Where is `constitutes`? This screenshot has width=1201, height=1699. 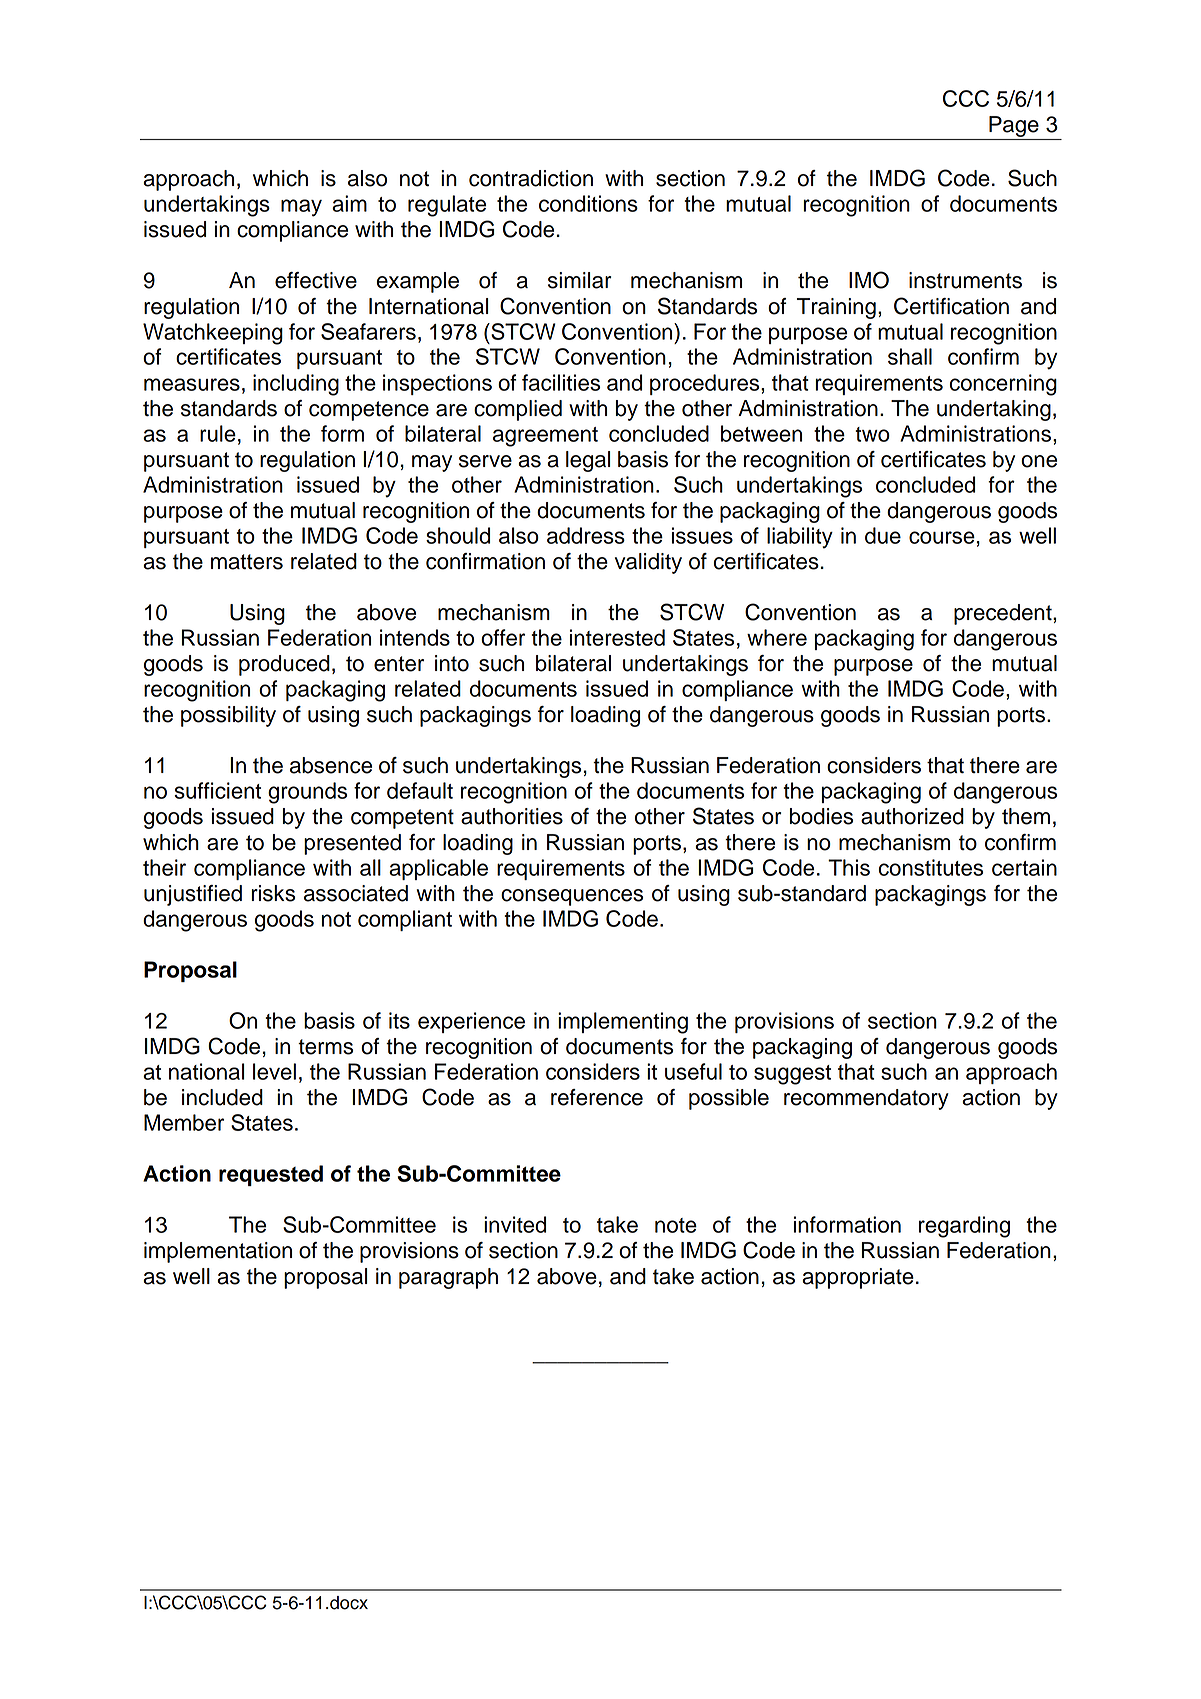
constitutes is located at coordinates (931, 867).
